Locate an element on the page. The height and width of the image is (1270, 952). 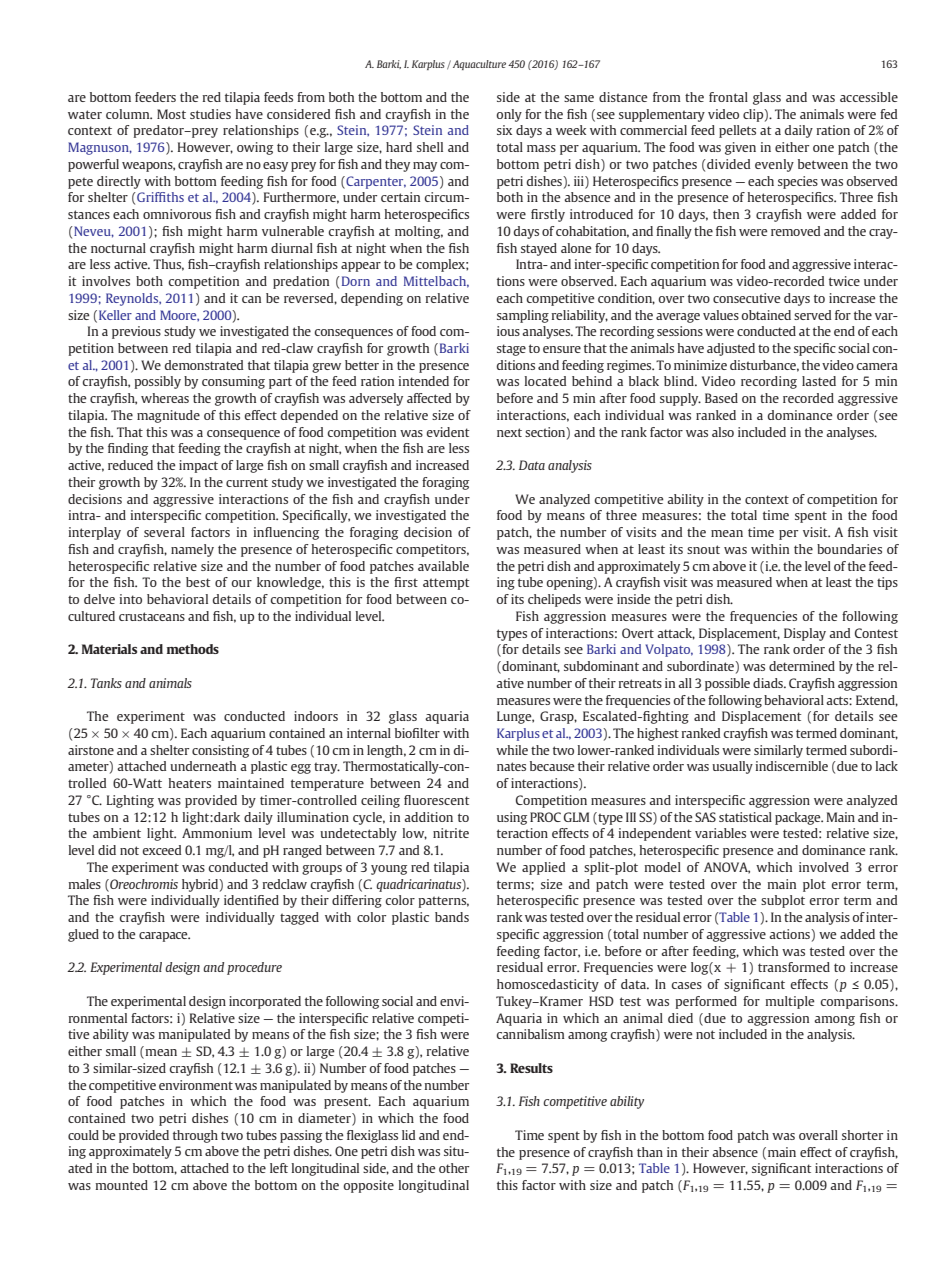
exceed is located at coordinates (161, 850).
